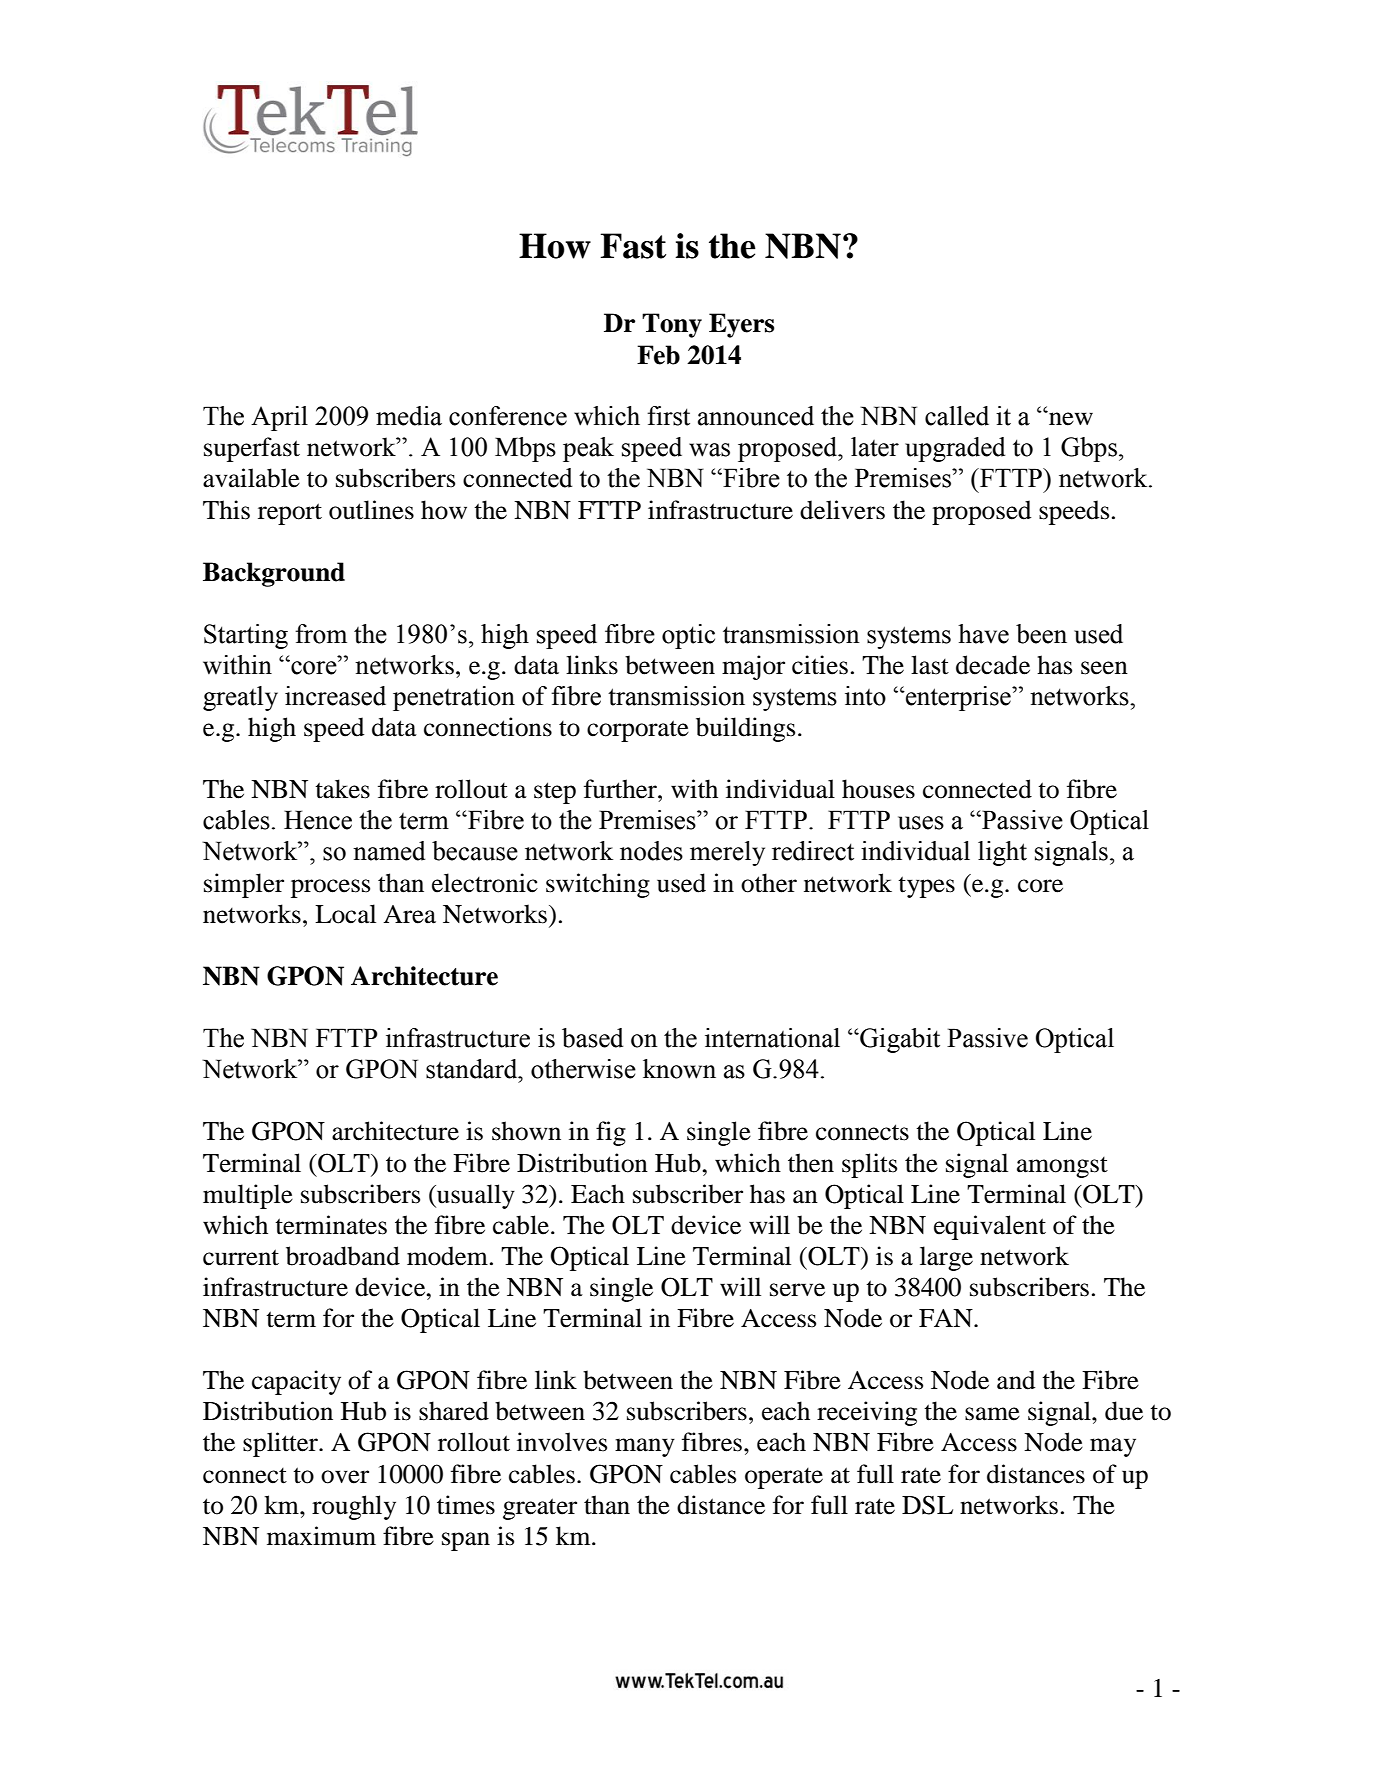 The width and height of the screenshot is (1379, 1785). Describe the element at coordinates (745, 729) in the screenshot. I see `buildings` at that location.
